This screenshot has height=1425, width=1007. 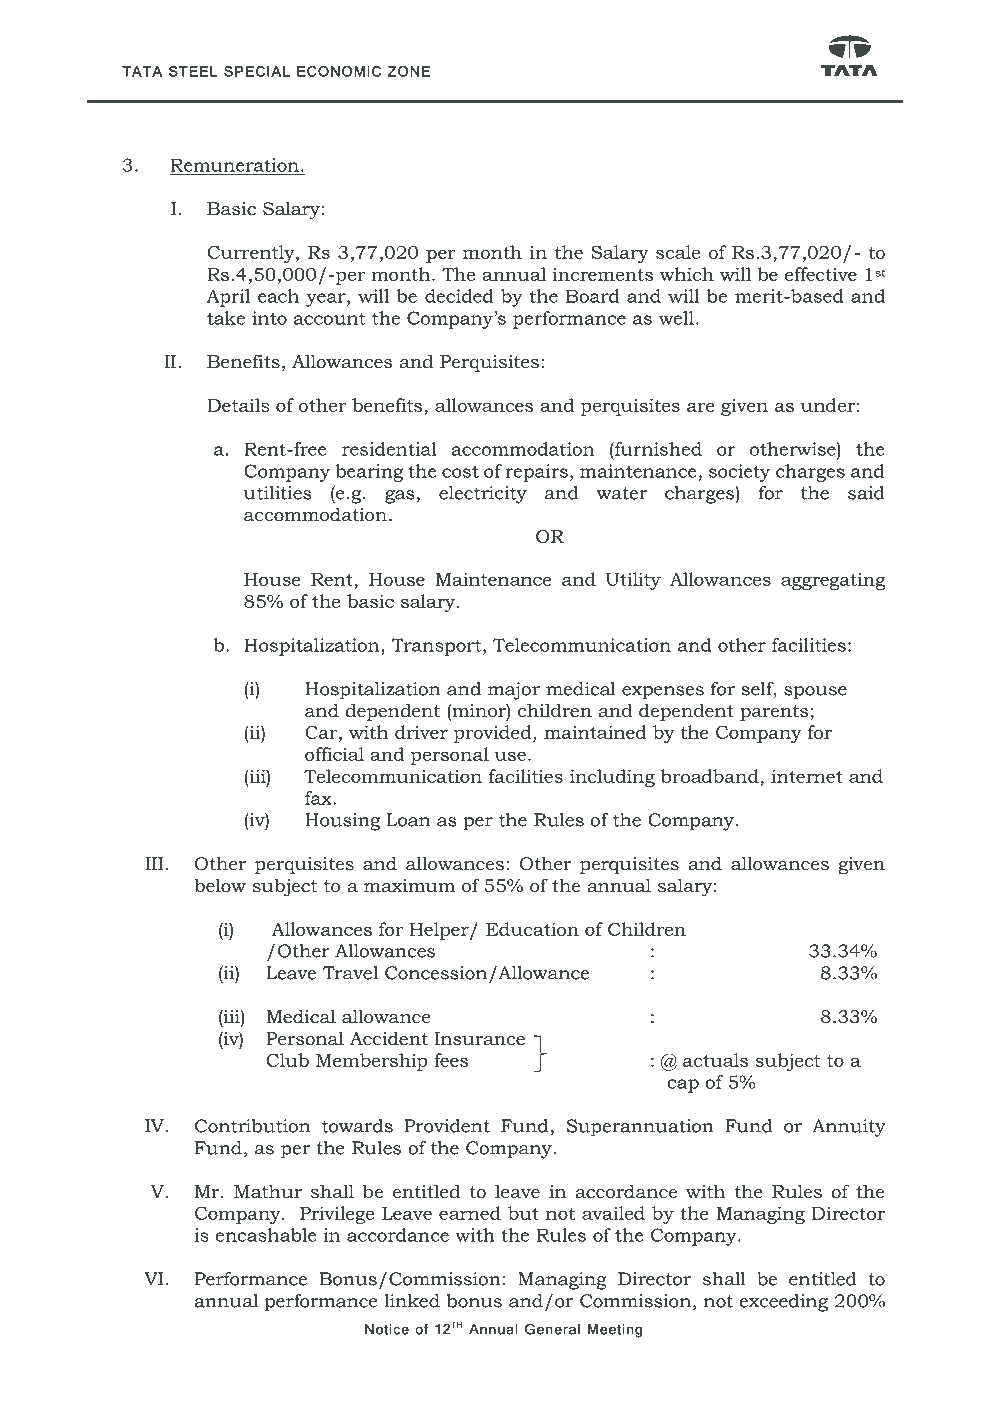 I want to click on below, so click(x=220, y=885).
